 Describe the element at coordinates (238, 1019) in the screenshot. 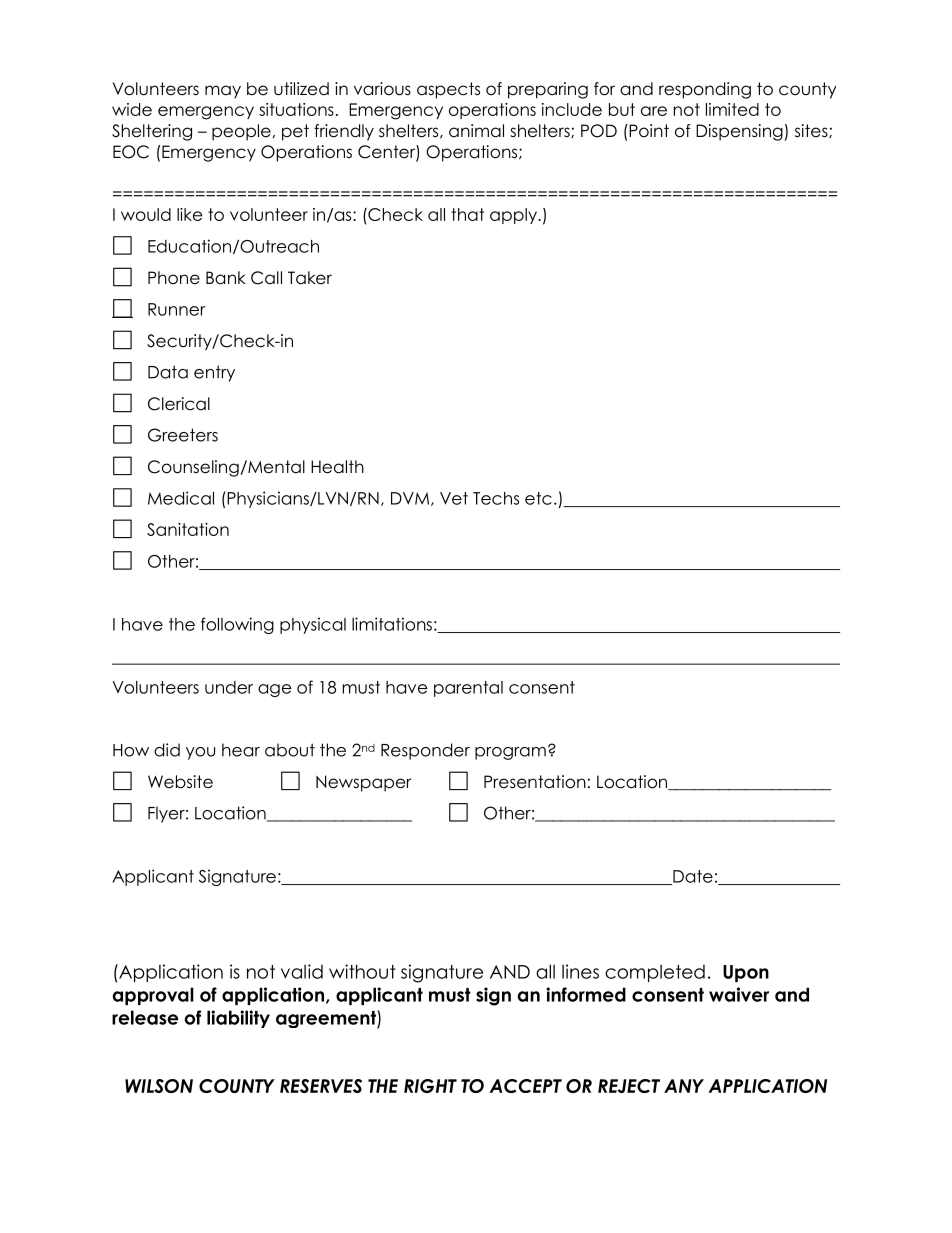

I see `liability` at that location.
